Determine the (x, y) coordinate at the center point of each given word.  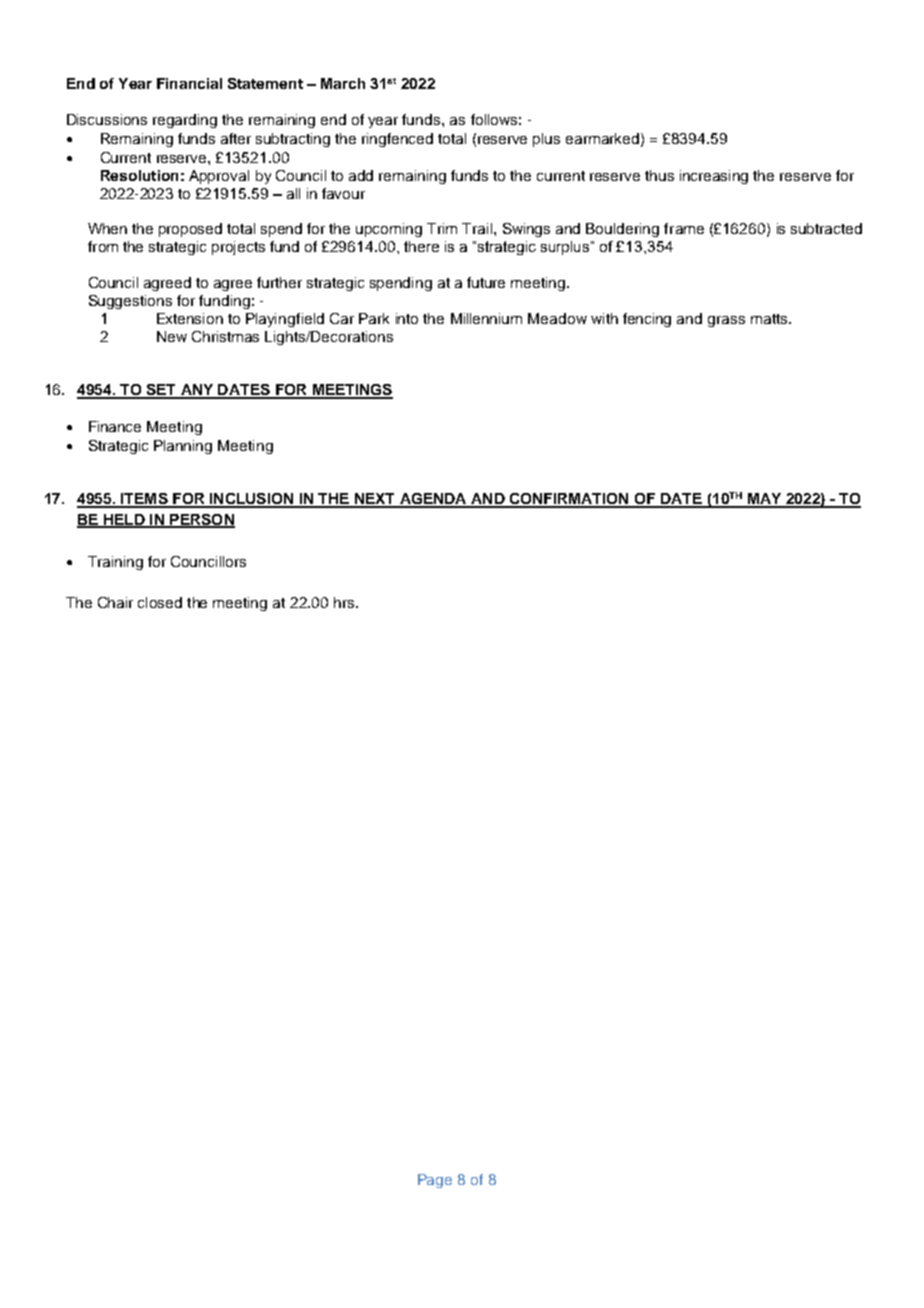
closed (160, 602)
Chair (115, 602)
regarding (185, 121)
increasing (714, 177)
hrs (345, 602)
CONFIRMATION (569, 500)
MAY (764, 500)
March (343, 83)
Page (435, 1181)
